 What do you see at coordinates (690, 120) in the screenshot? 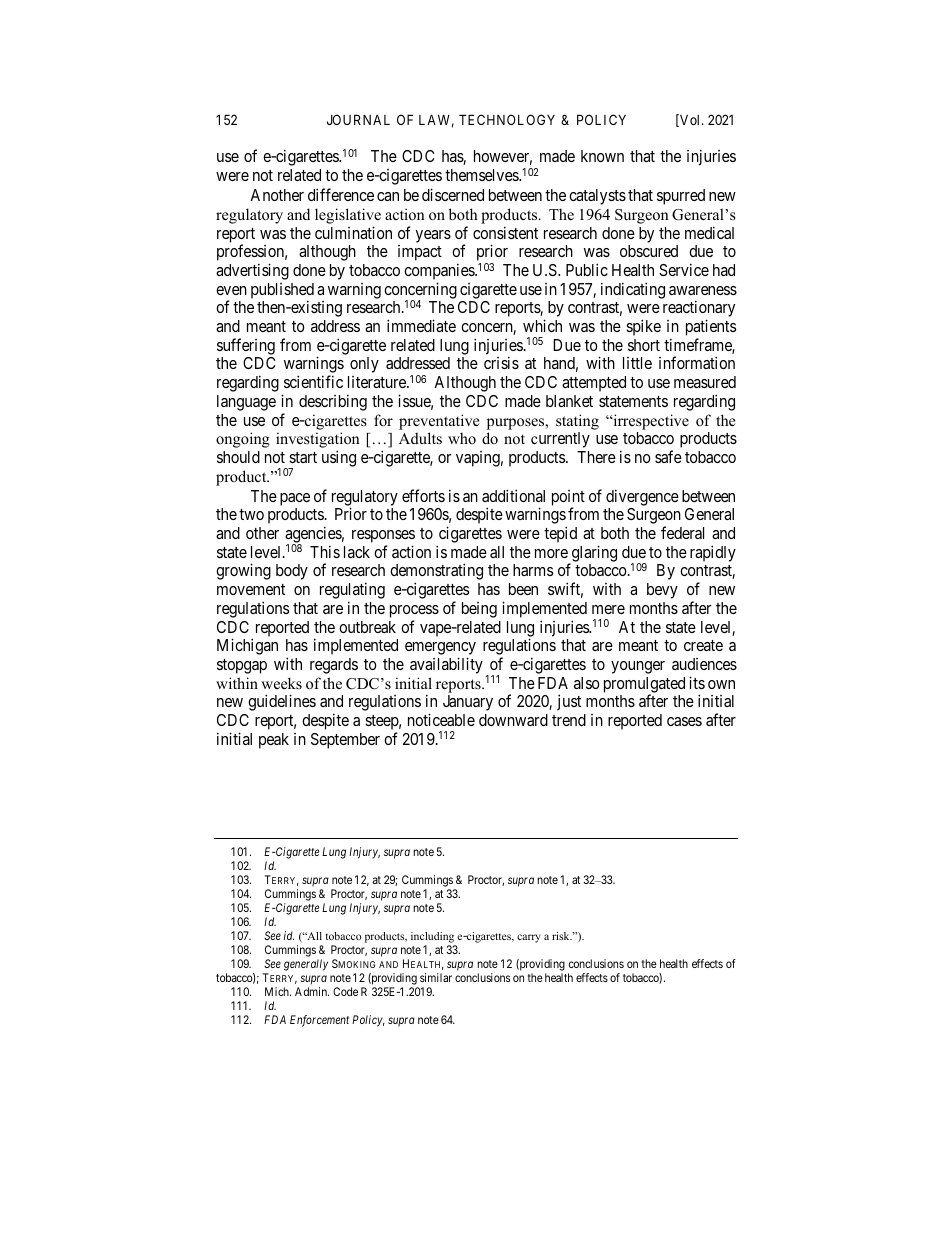
I see `Vol` at bounding box center [690, 120].
